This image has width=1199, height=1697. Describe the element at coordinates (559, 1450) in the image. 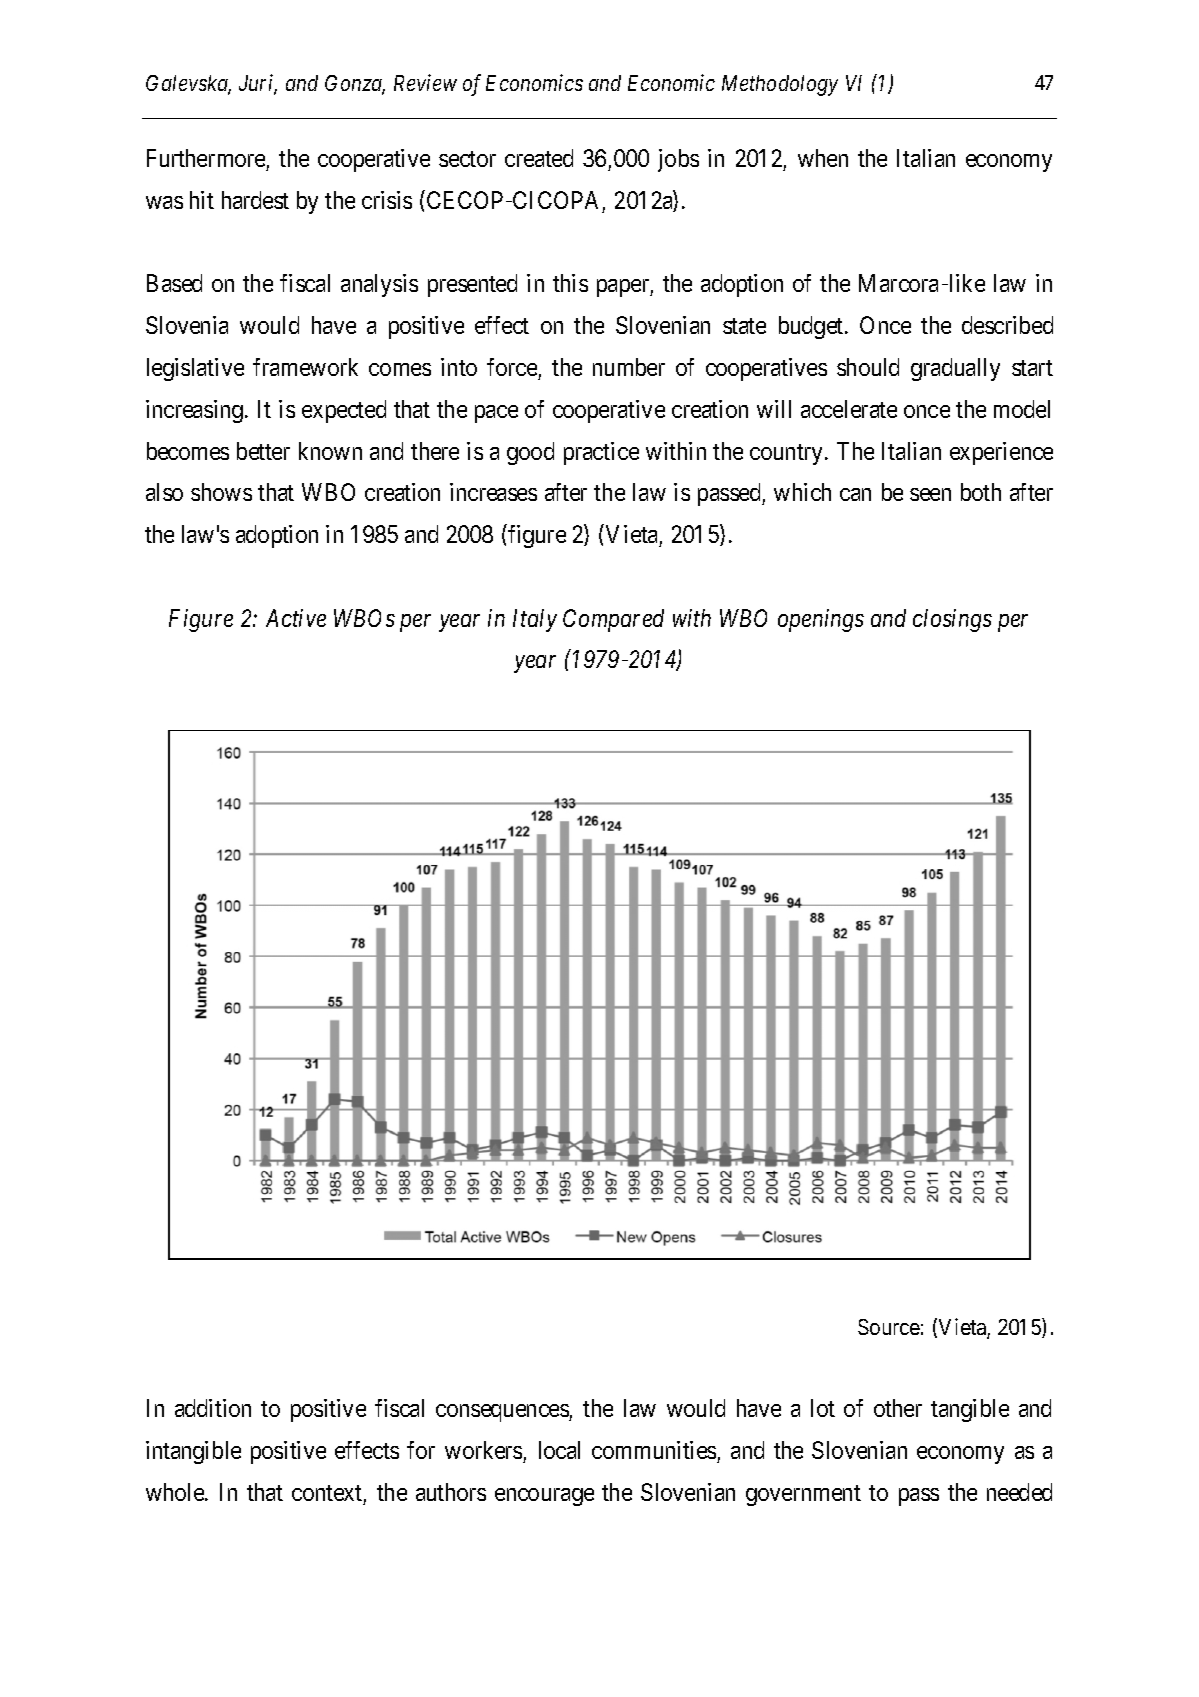

I see `local` at that location.
